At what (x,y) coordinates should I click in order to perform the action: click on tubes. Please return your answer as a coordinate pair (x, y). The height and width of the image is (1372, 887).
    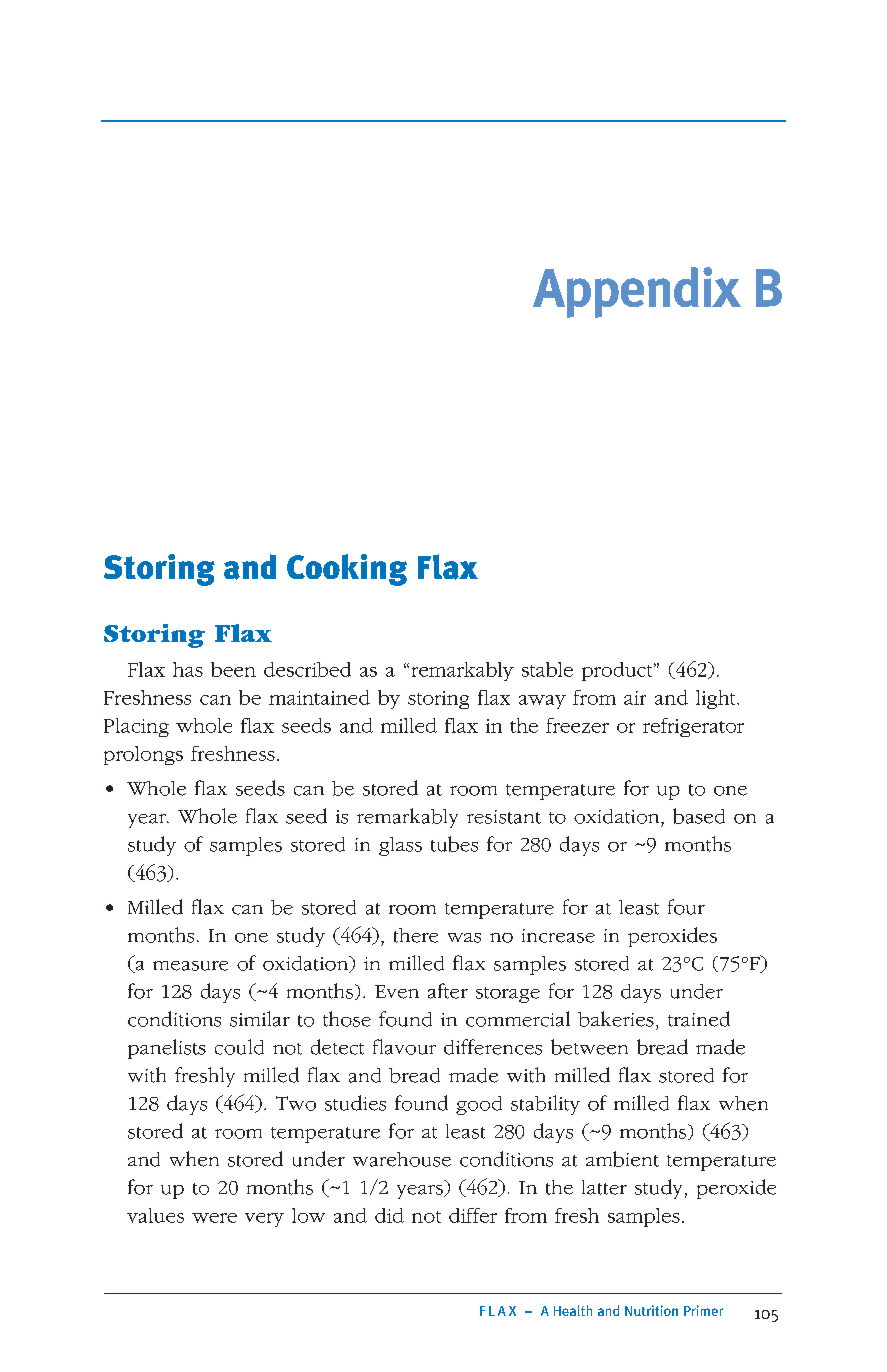
    Looking at the image, I should click on (454, 844).
